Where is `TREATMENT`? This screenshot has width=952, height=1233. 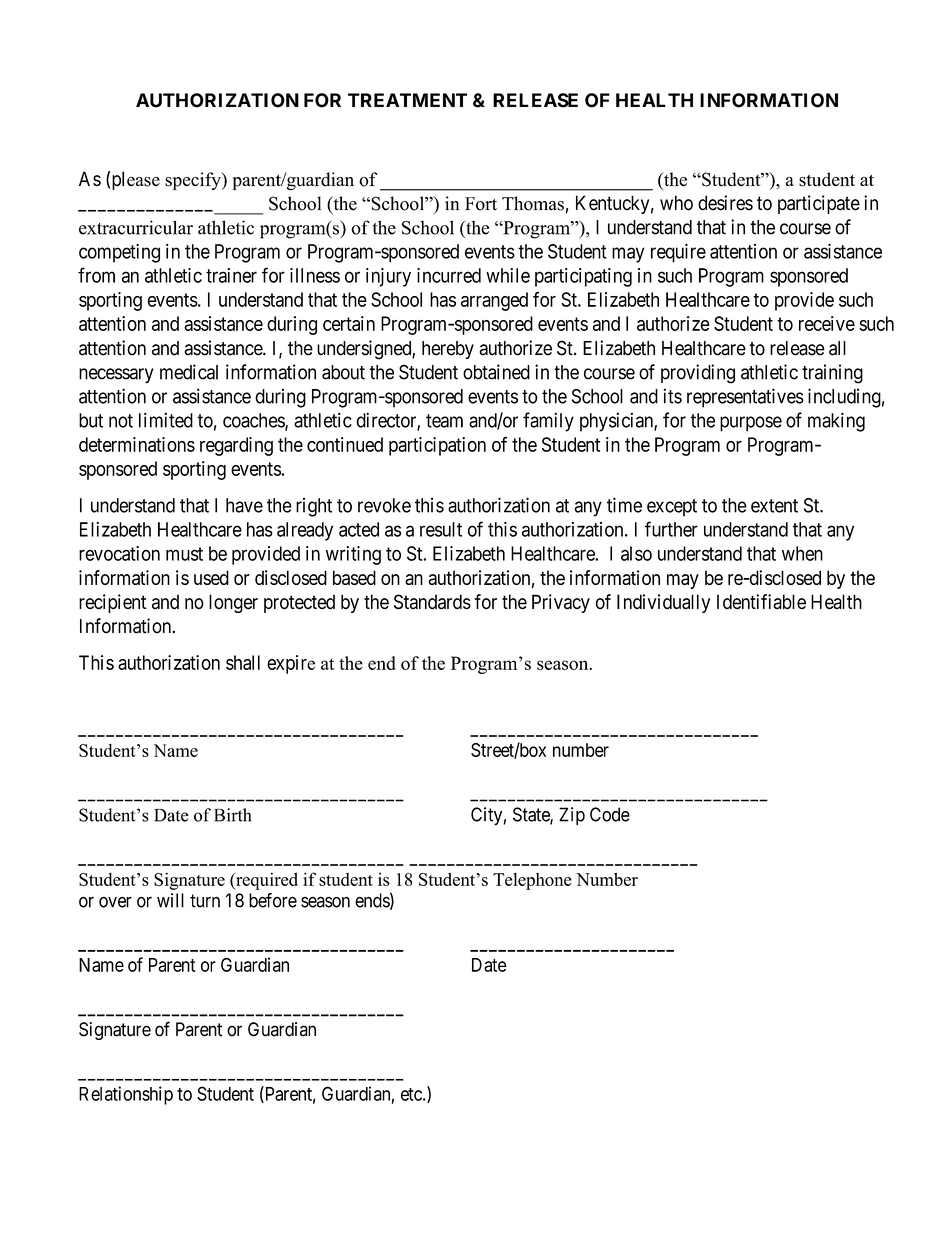 TREATMENT is located at coordinates (407, 100).
